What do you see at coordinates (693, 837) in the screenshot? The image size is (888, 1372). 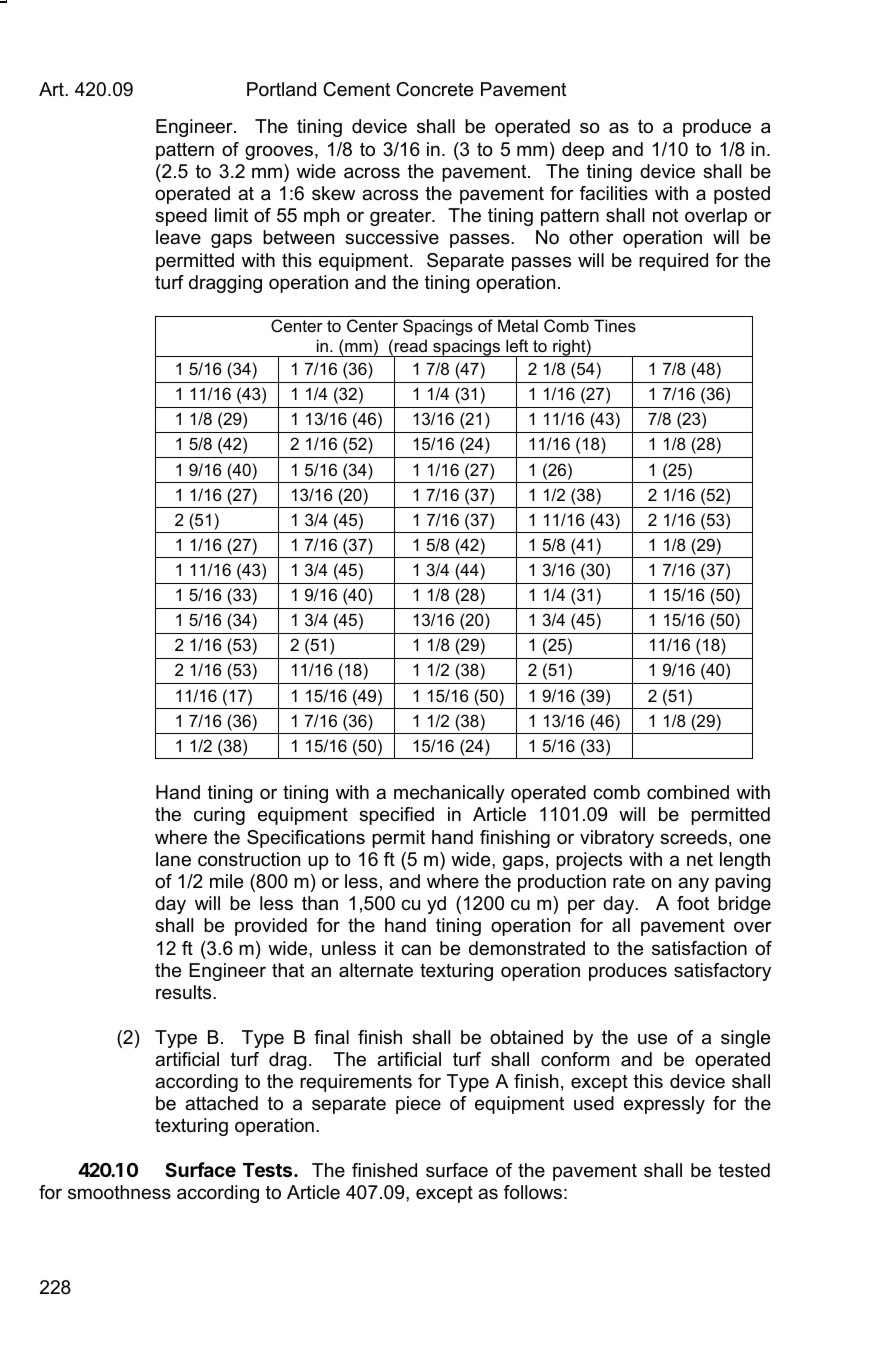 I see `screeds` at bounding box center [693, 837].
